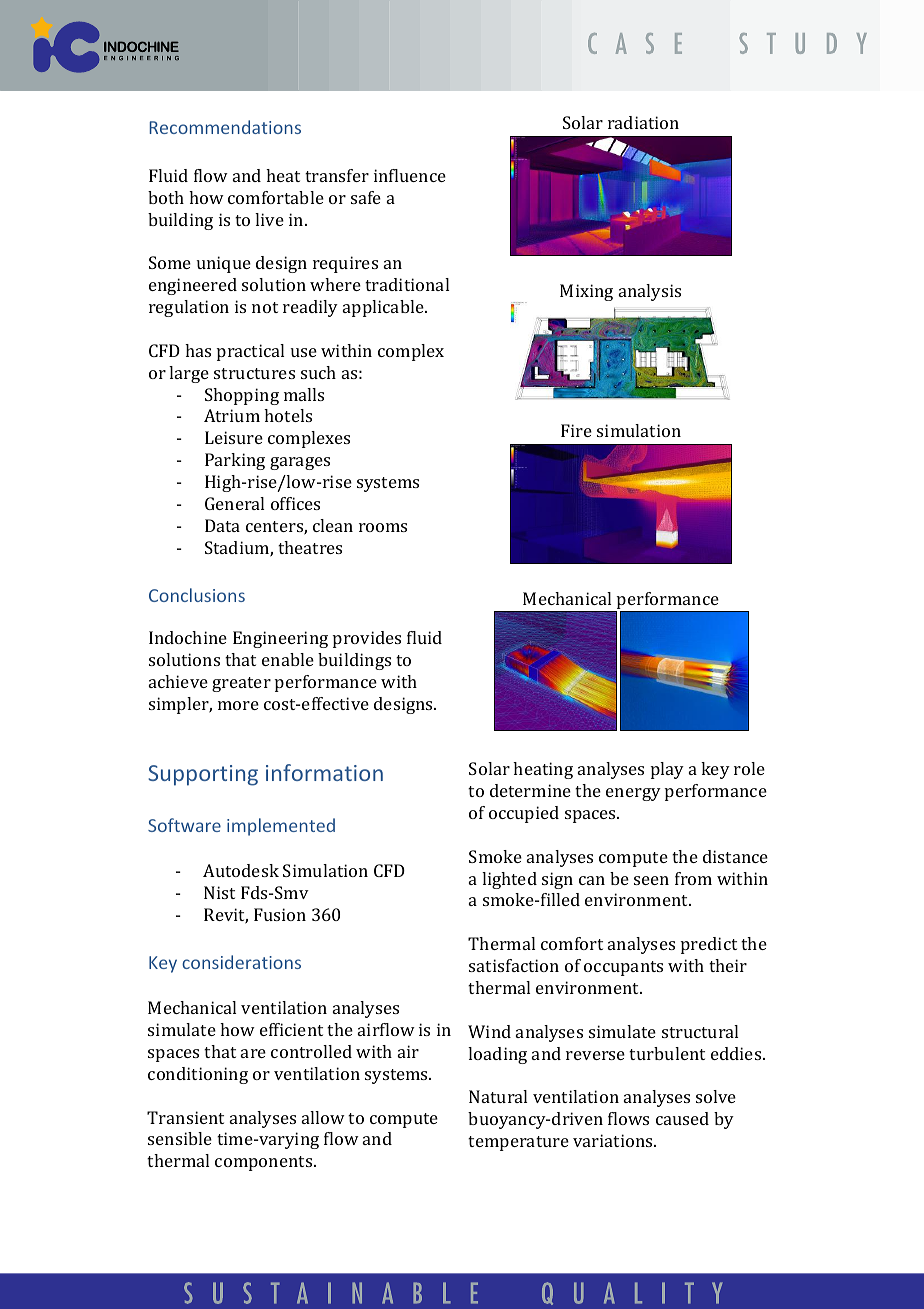 The image size is (924, 1309). Describe the element at coordinates (225, 127) in the screenshot. I see `Recommendations` at that location.
